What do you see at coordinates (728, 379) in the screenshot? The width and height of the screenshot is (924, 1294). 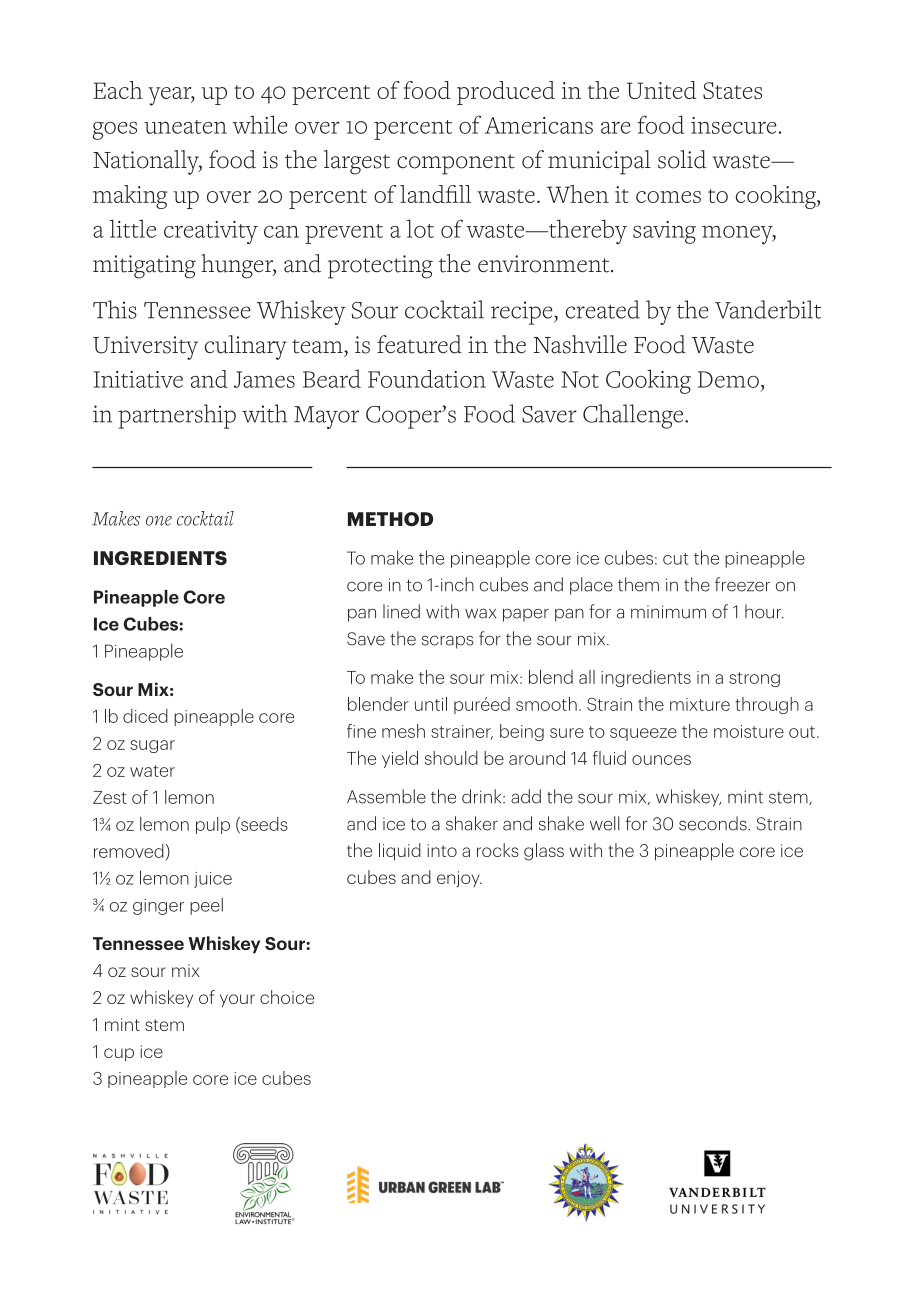 I see `Demo` at bounding box center [728, 379].
